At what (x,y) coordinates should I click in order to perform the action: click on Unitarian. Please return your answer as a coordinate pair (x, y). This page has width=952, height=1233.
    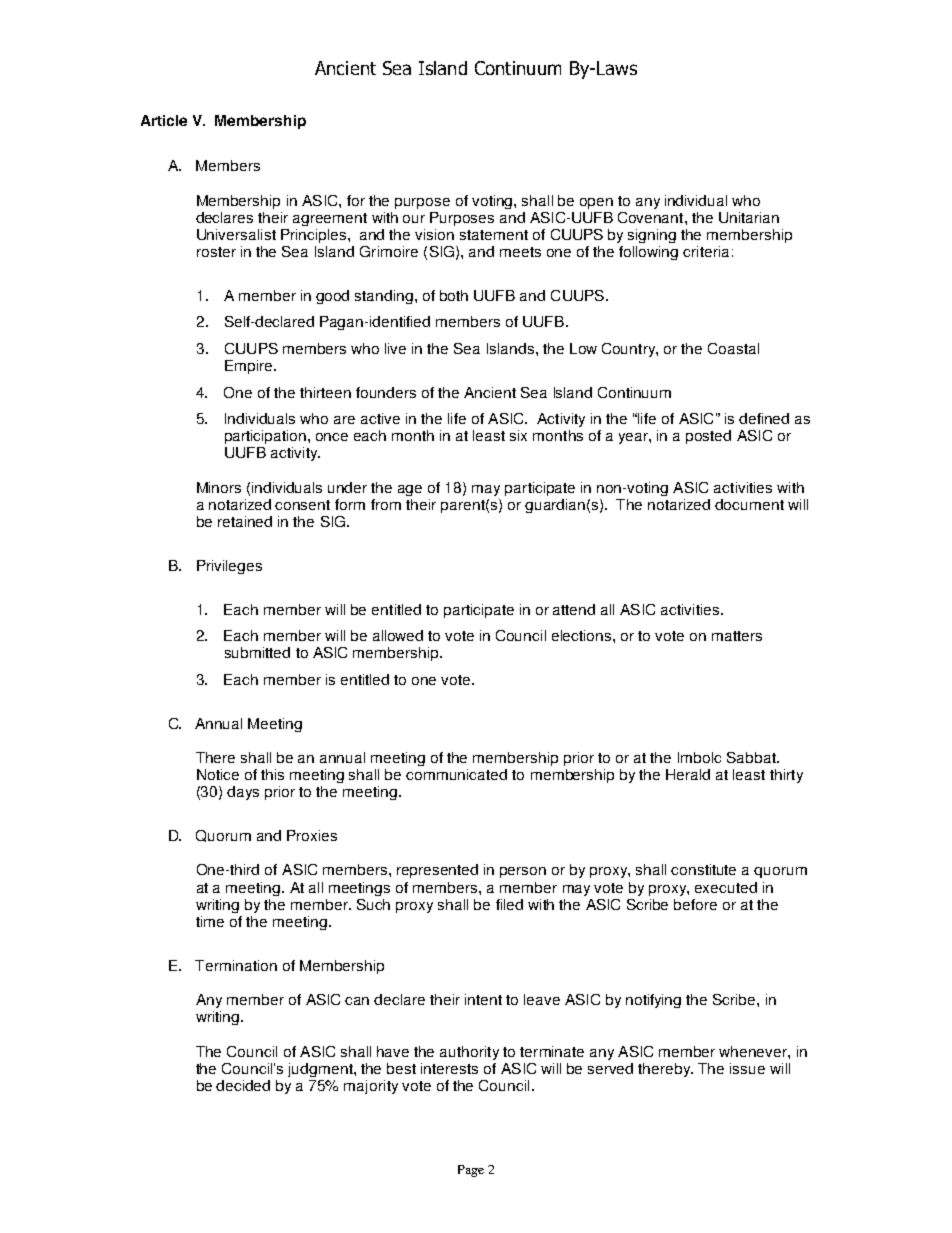
    Looking at the image, I should click on (749, 217).
